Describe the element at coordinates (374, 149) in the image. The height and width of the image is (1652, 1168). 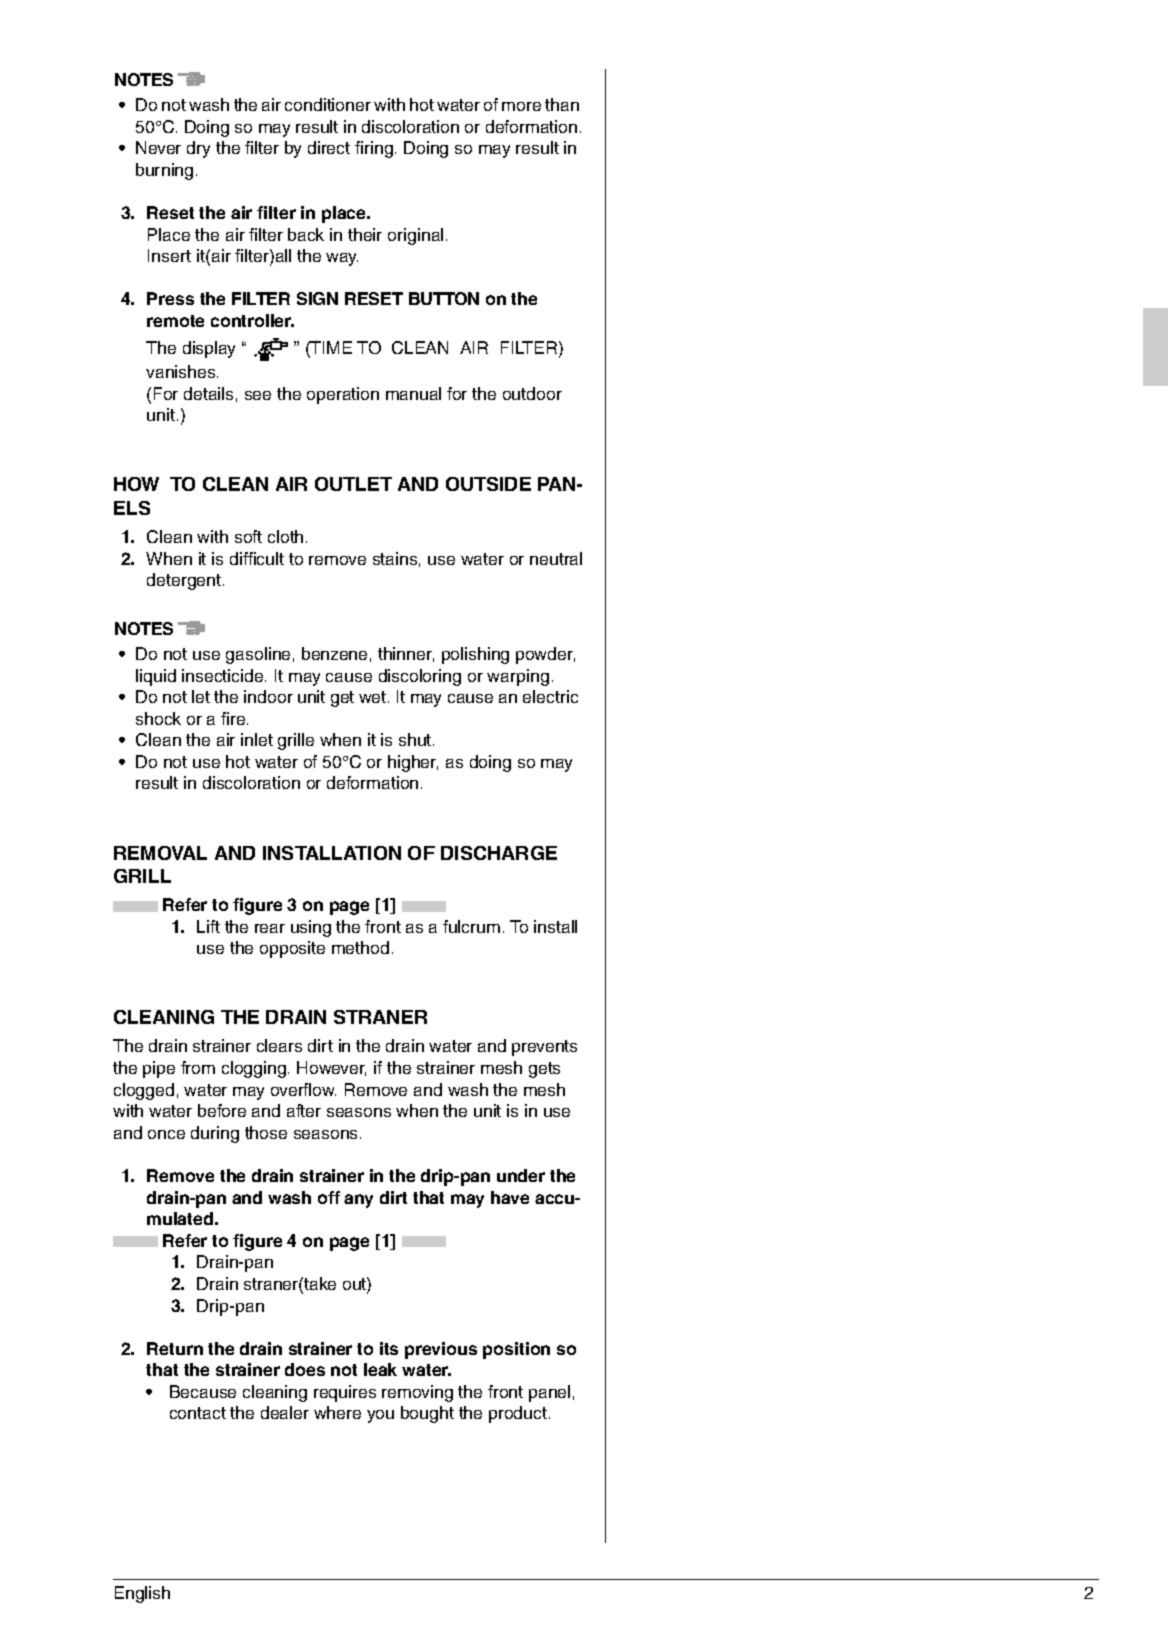
I see `firing` at that location.
